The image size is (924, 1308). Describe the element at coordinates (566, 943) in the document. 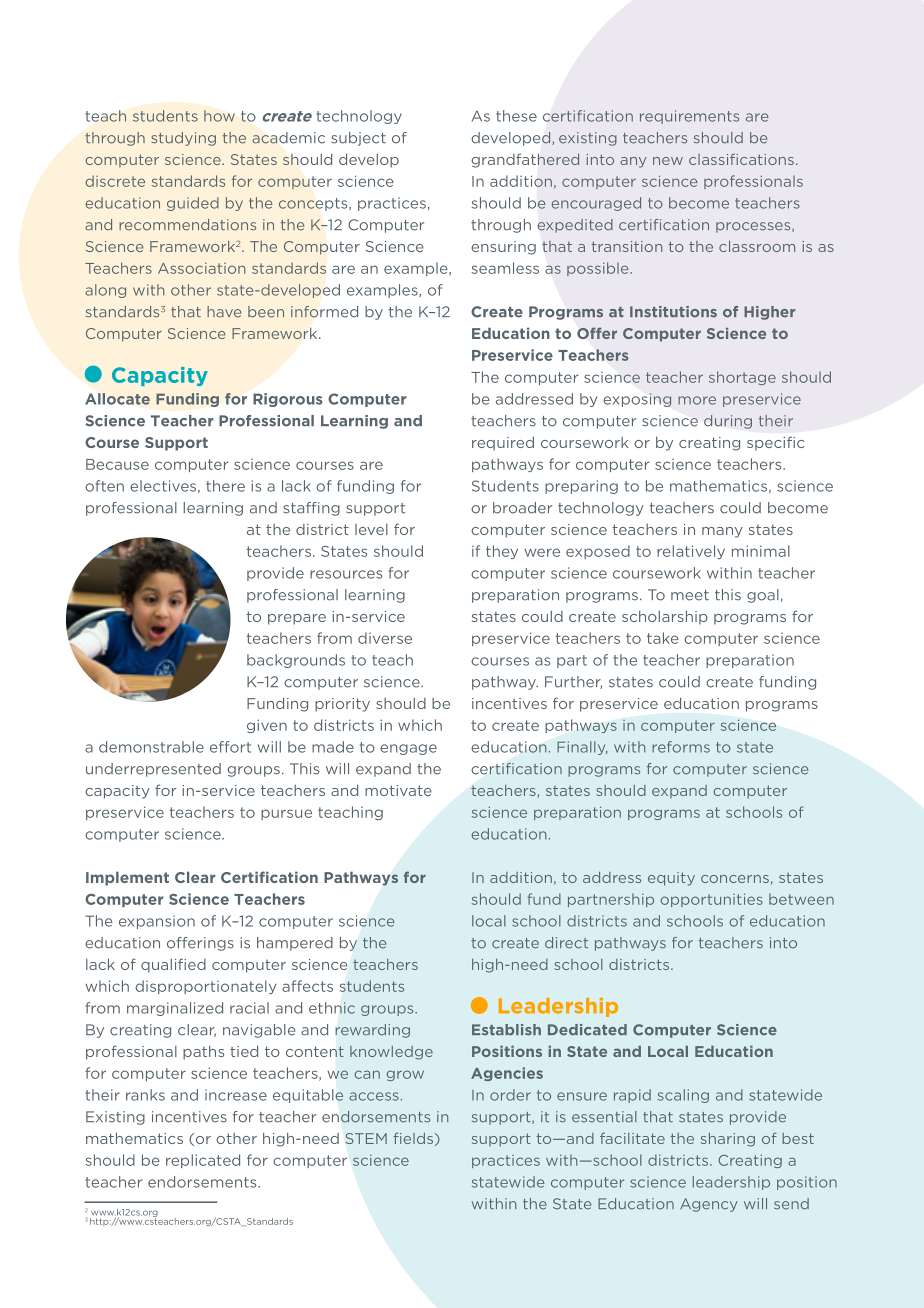

I see `direct` at that location.
